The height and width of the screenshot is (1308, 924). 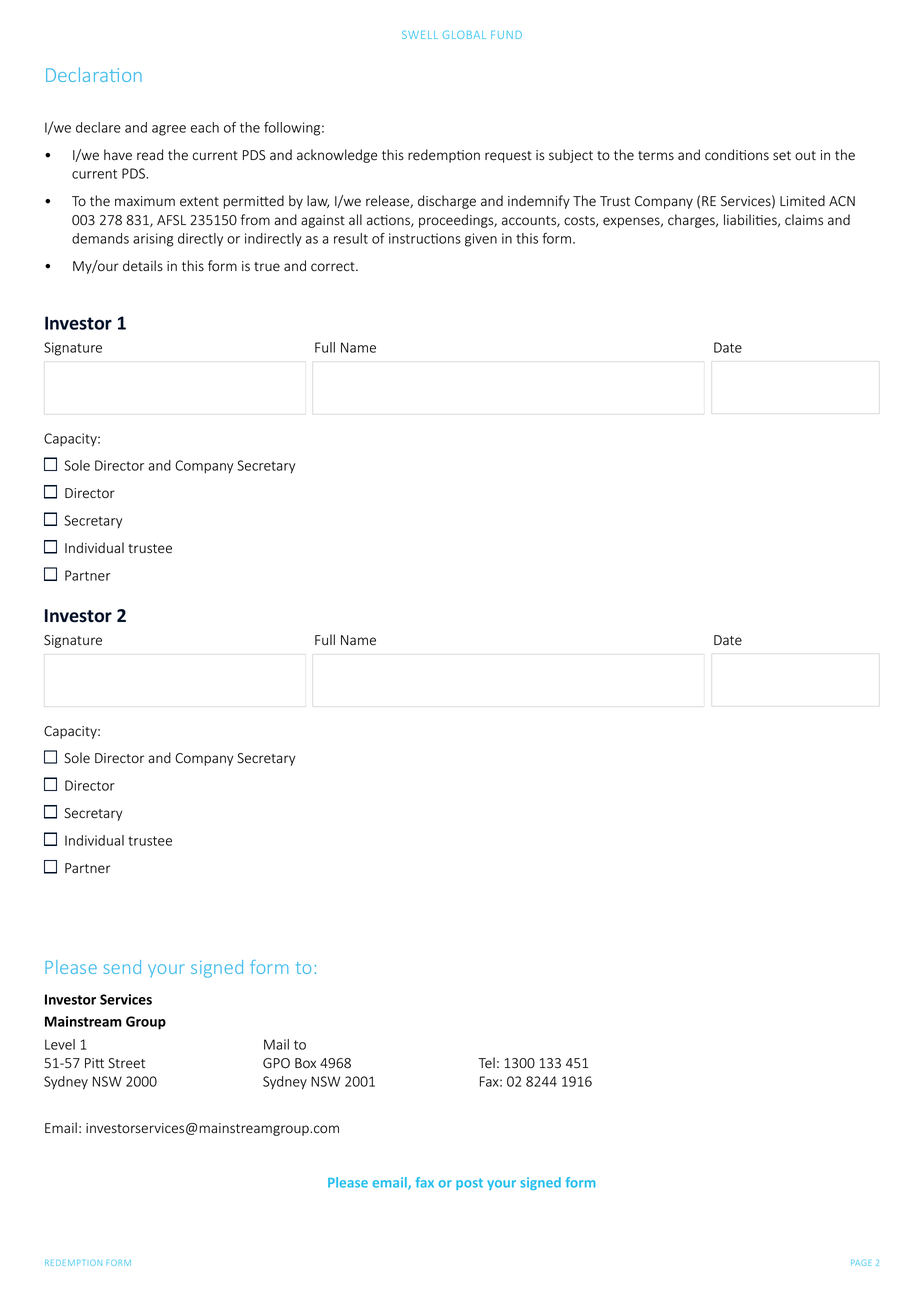 What do you see at coordinates (804, 220) in the screenshot?
I see `claims` at bounding box center [804, 220].
